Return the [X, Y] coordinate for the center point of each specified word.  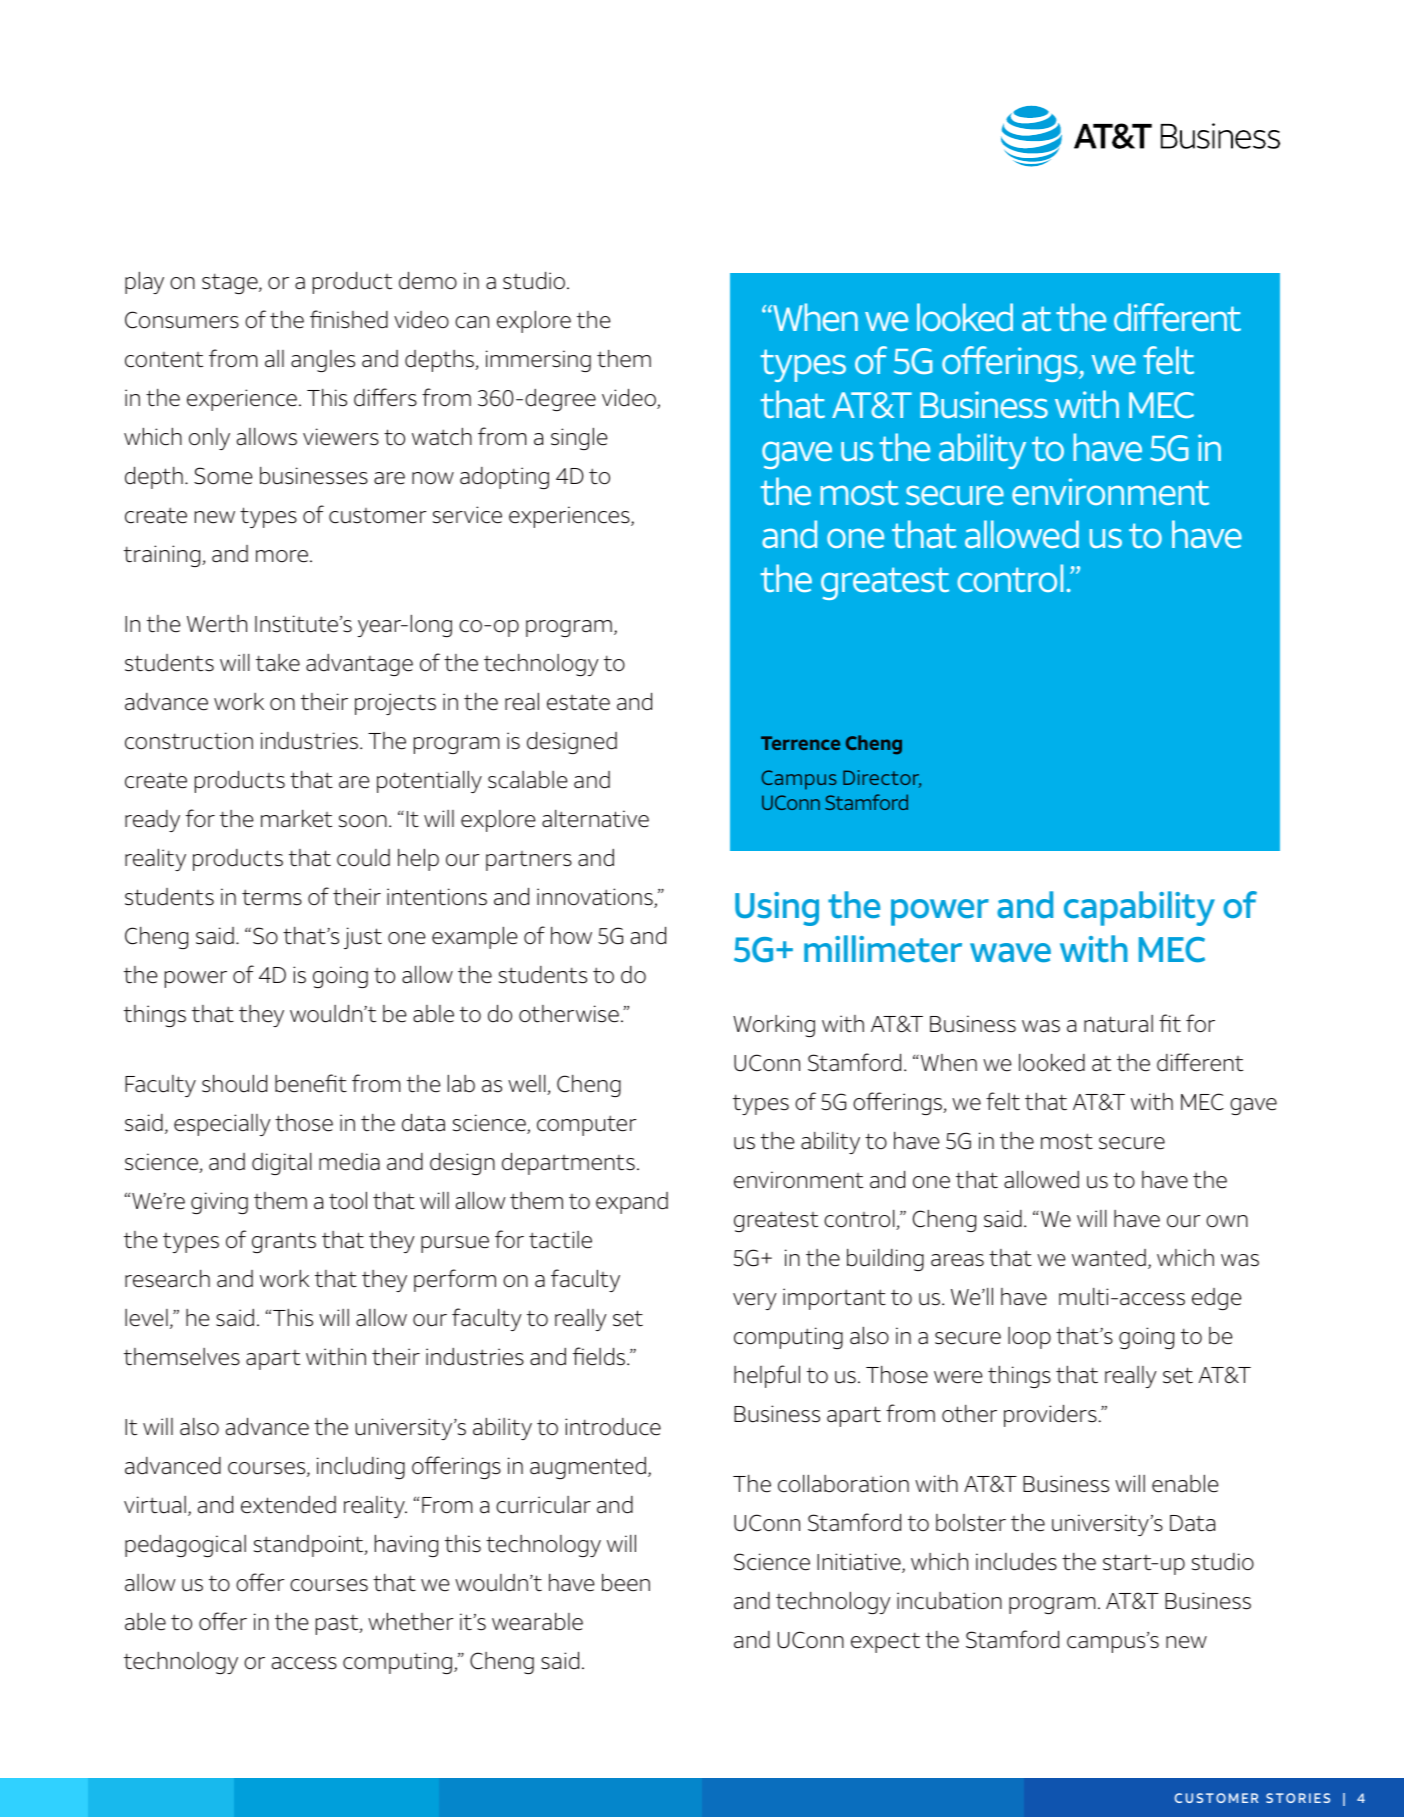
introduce [613, 1427]
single [579, 438]
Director [882, 779]
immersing [538, 361]
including [361, 1468]
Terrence [800, 743]
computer [587, 1125]
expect [885, 1642]
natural [1118, 1024]
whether [411, 1621]
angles [323, 361]
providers [1050, 1415]
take [278, 663]
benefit [311, 1083]
